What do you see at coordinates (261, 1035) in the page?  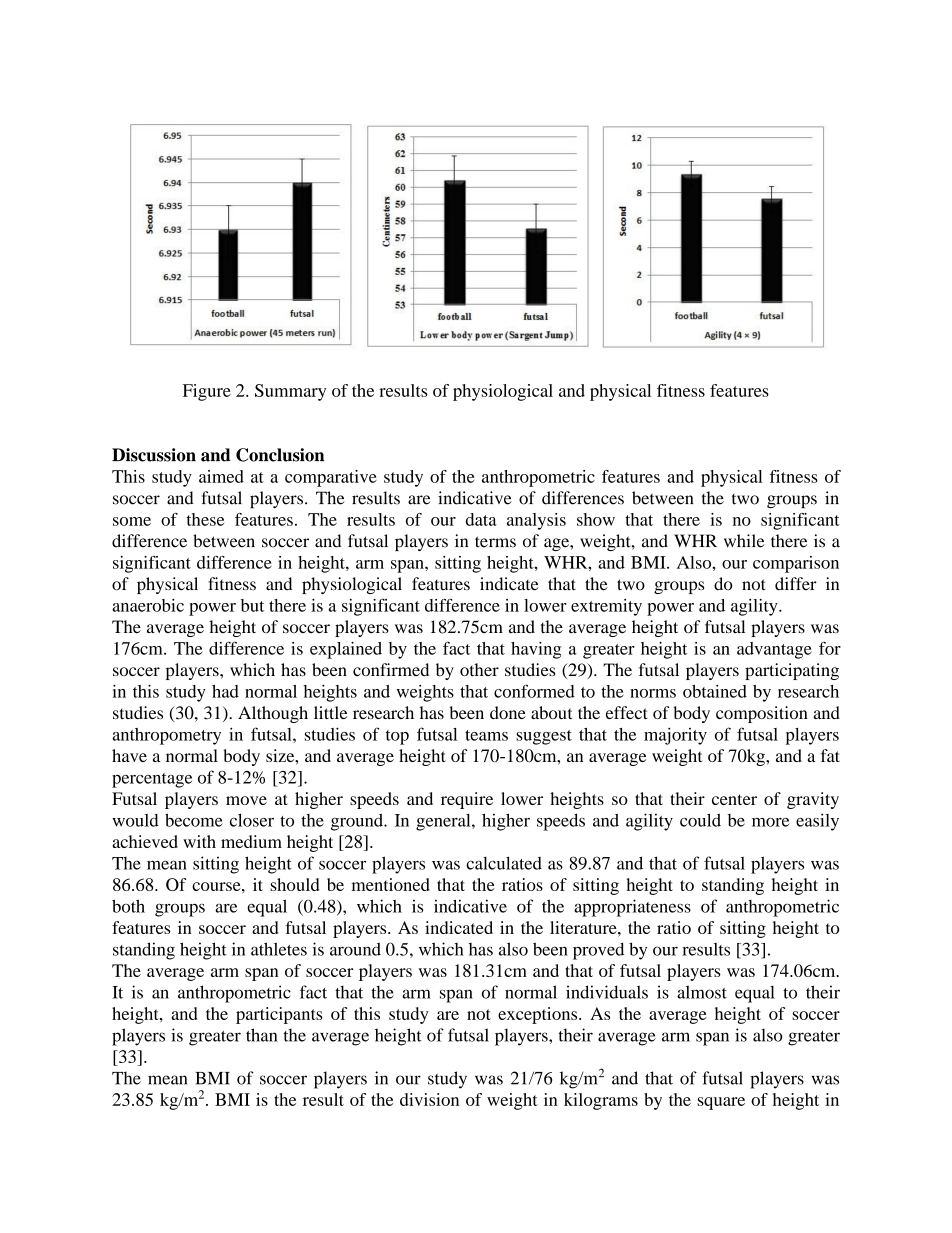 I see `than` at bounding box center [261, 1035].
